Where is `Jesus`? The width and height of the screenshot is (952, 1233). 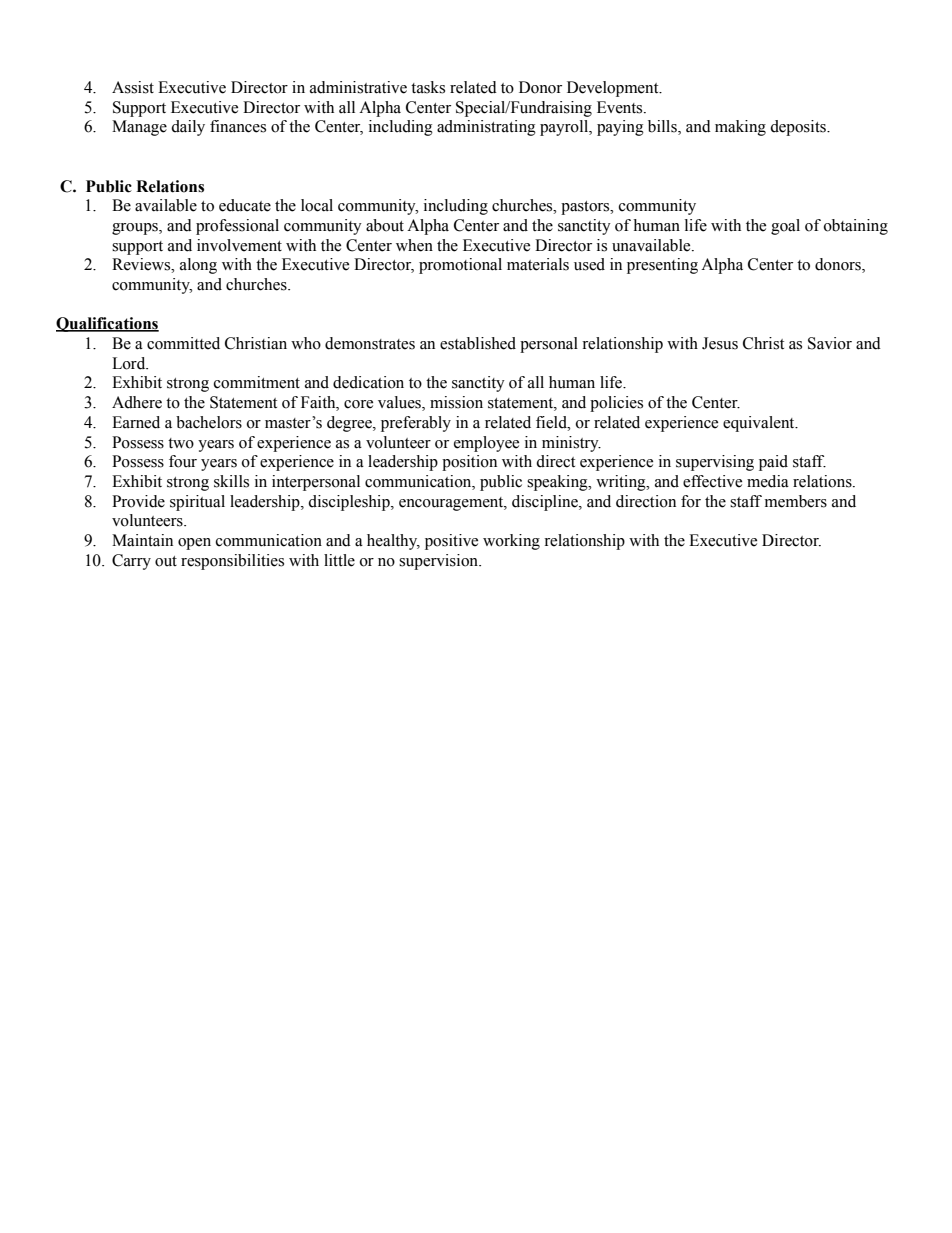
Jesus is located at coordinates (720, 343).
